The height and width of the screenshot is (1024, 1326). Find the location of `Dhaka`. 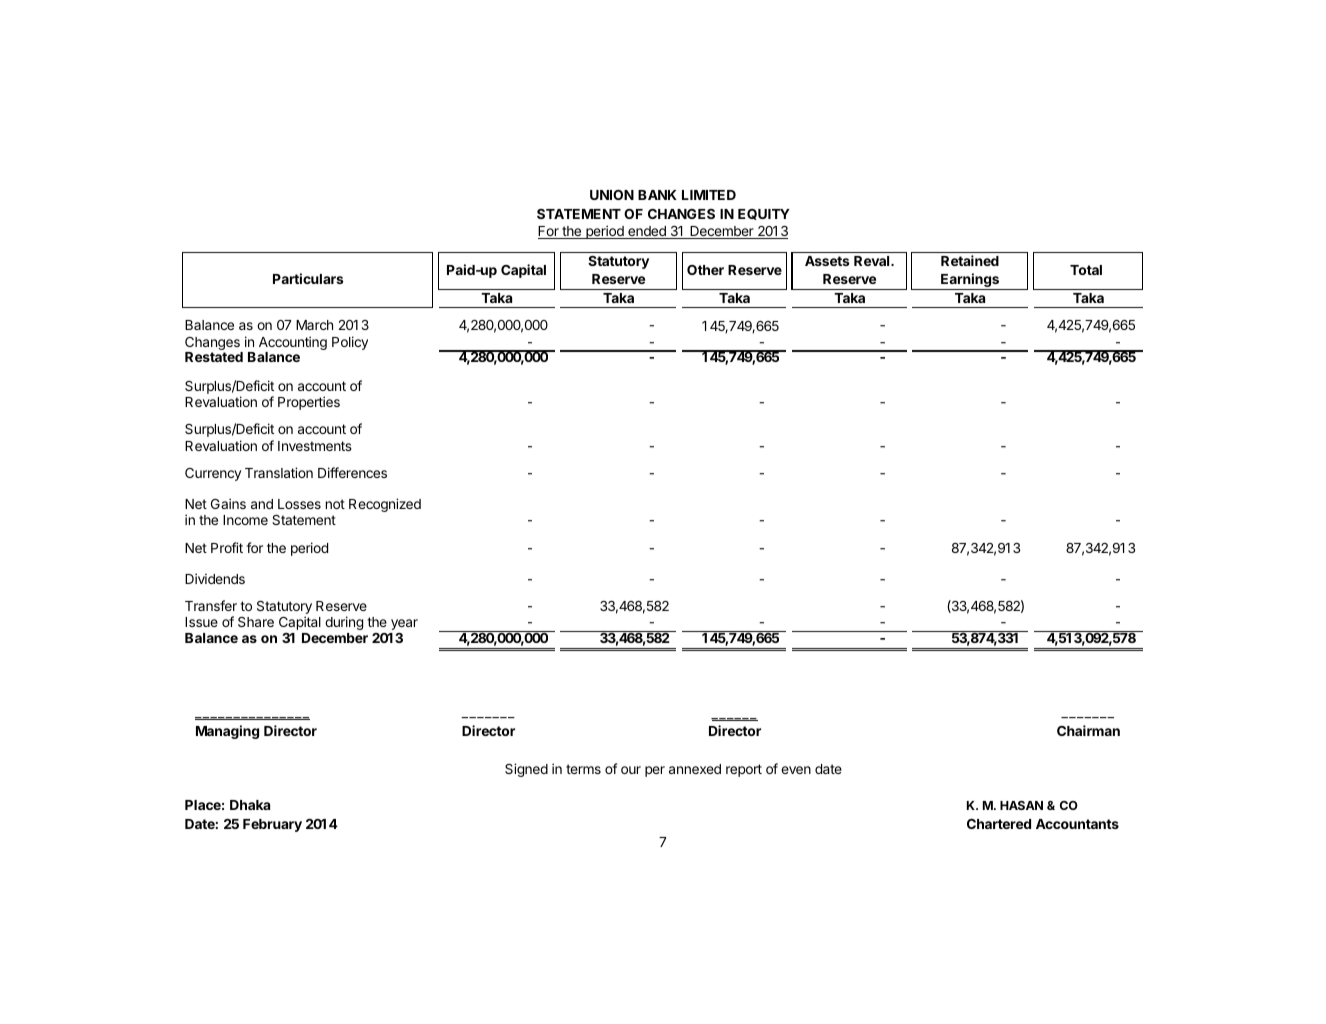

Dhaka is located at coordinates (250, 805).
